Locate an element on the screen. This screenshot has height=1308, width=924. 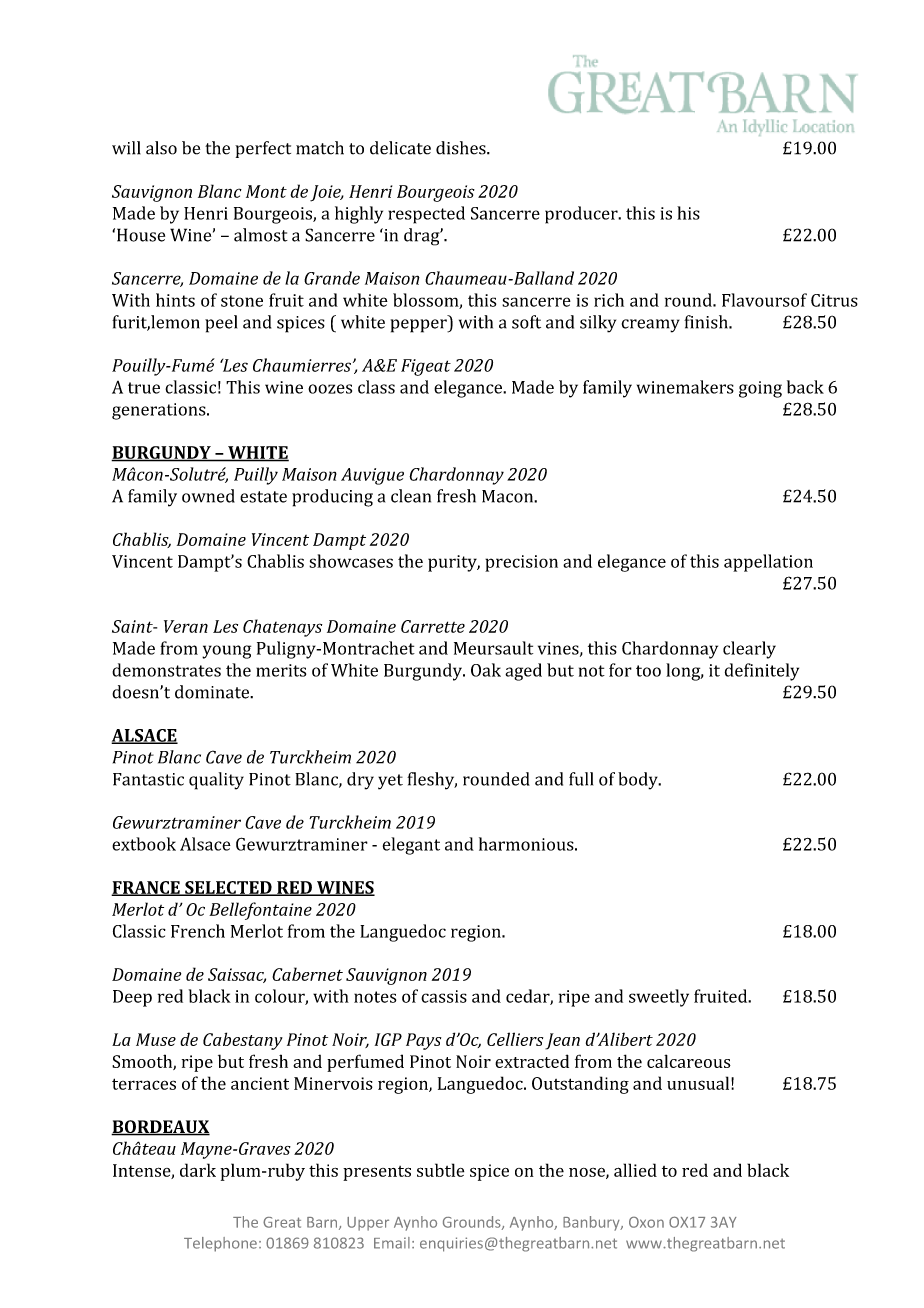
appellation is located at coordinates (768, 563).
